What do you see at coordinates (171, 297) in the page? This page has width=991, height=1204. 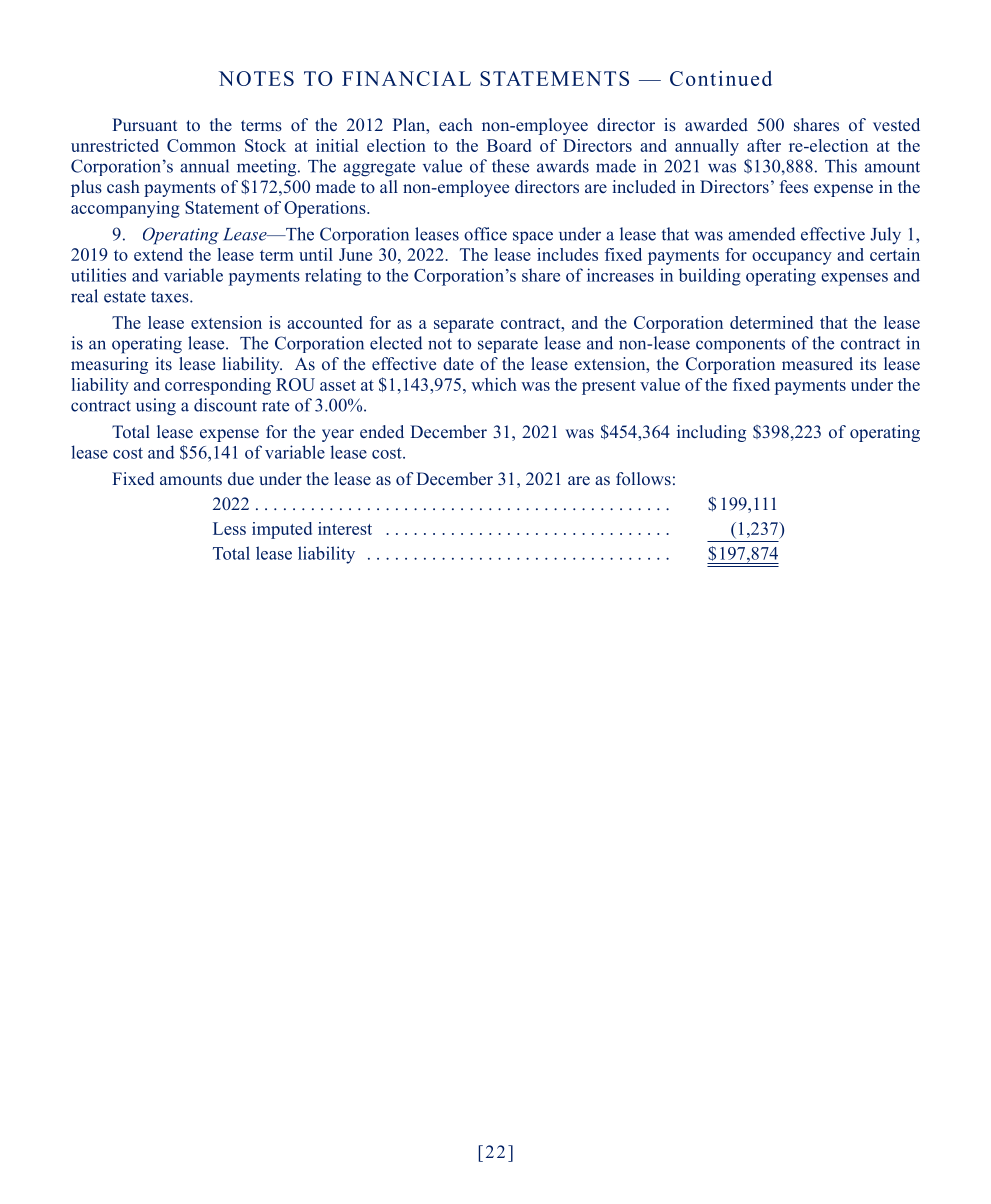 I see `taxes` at bounding box center [171, 297].
